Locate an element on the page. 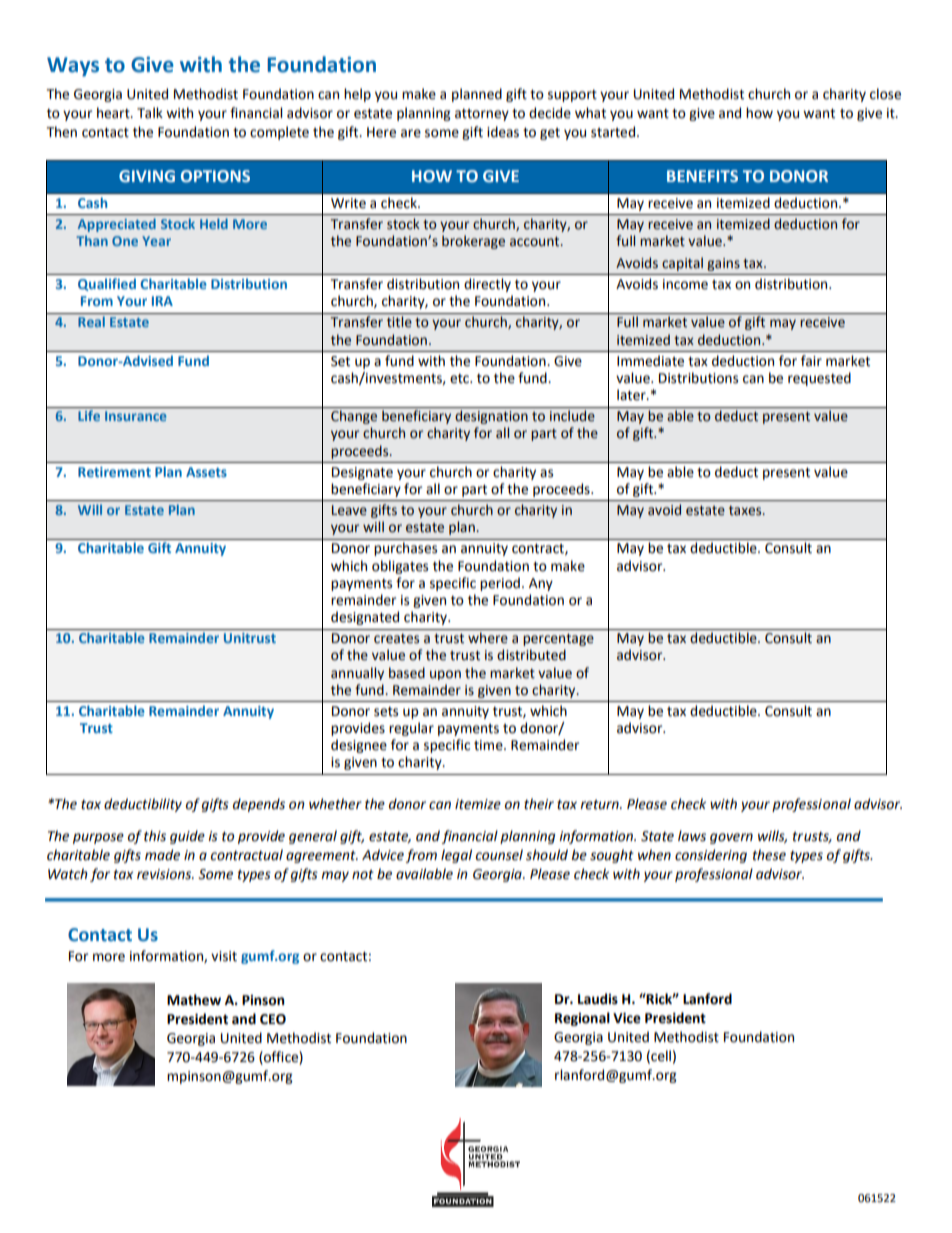 This document has height=1233, width=952. attorney is located at coordinates (482, 115).
